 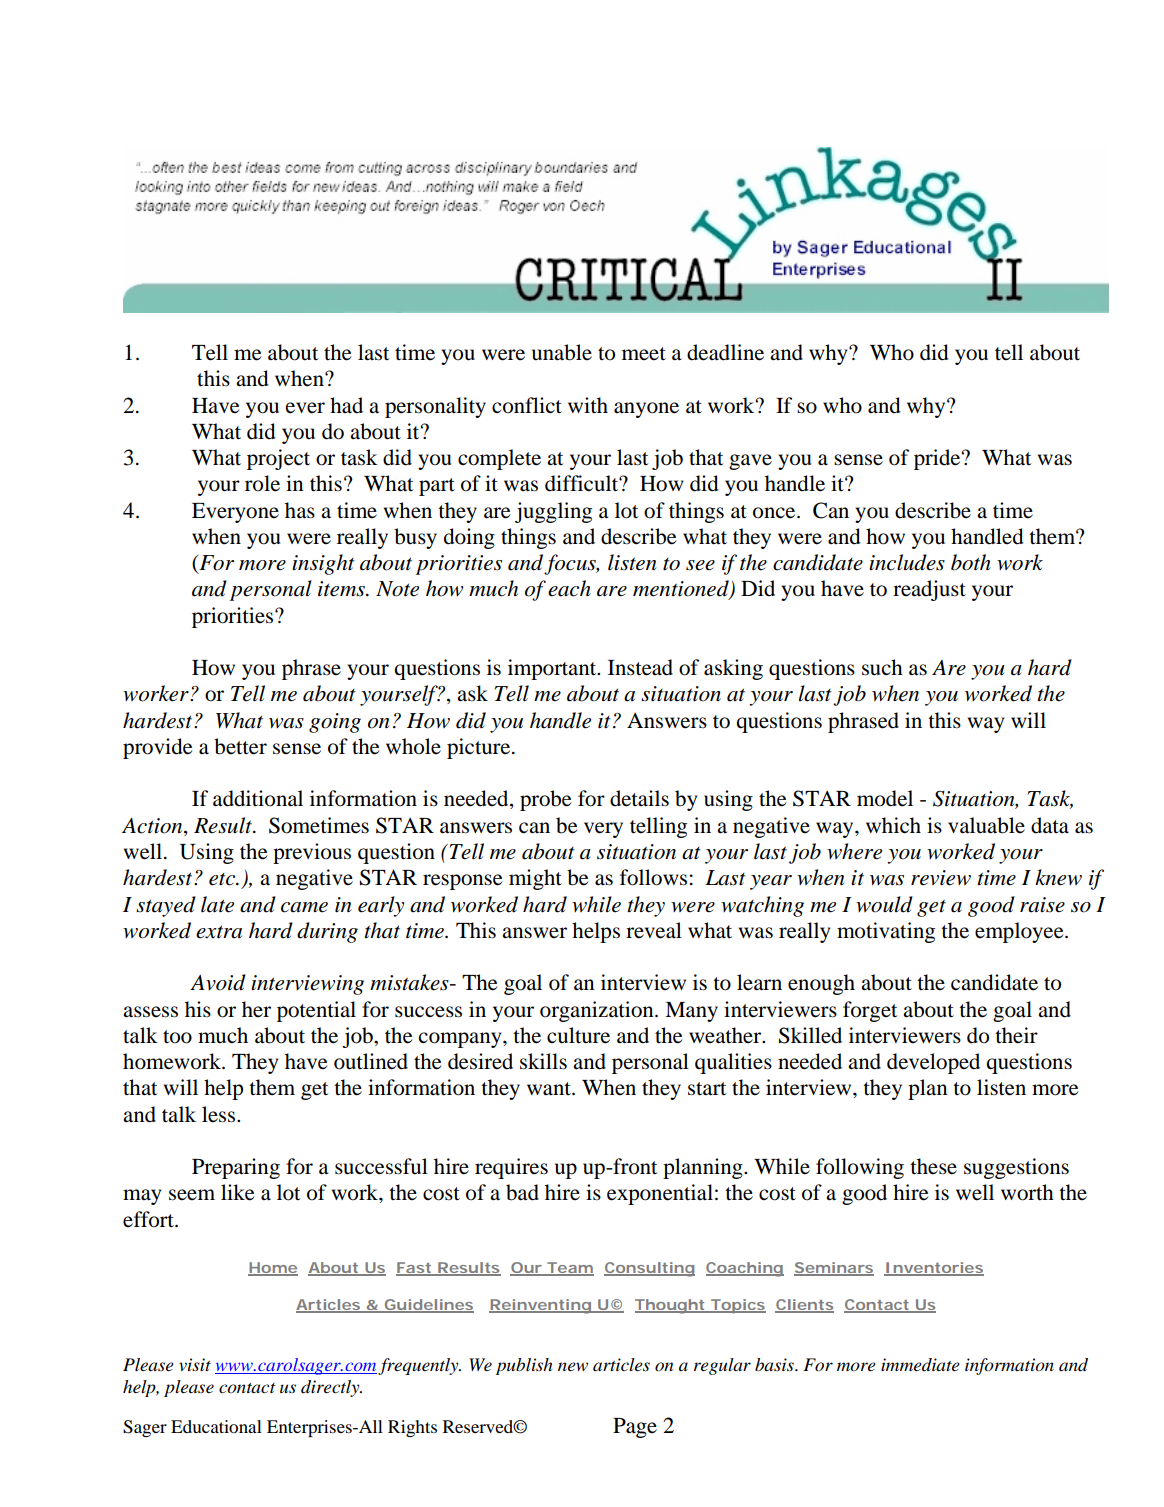 What do you see at coordinates (588, 405) in the screenshot?
I see `with` at bounding box center [588, 405].
